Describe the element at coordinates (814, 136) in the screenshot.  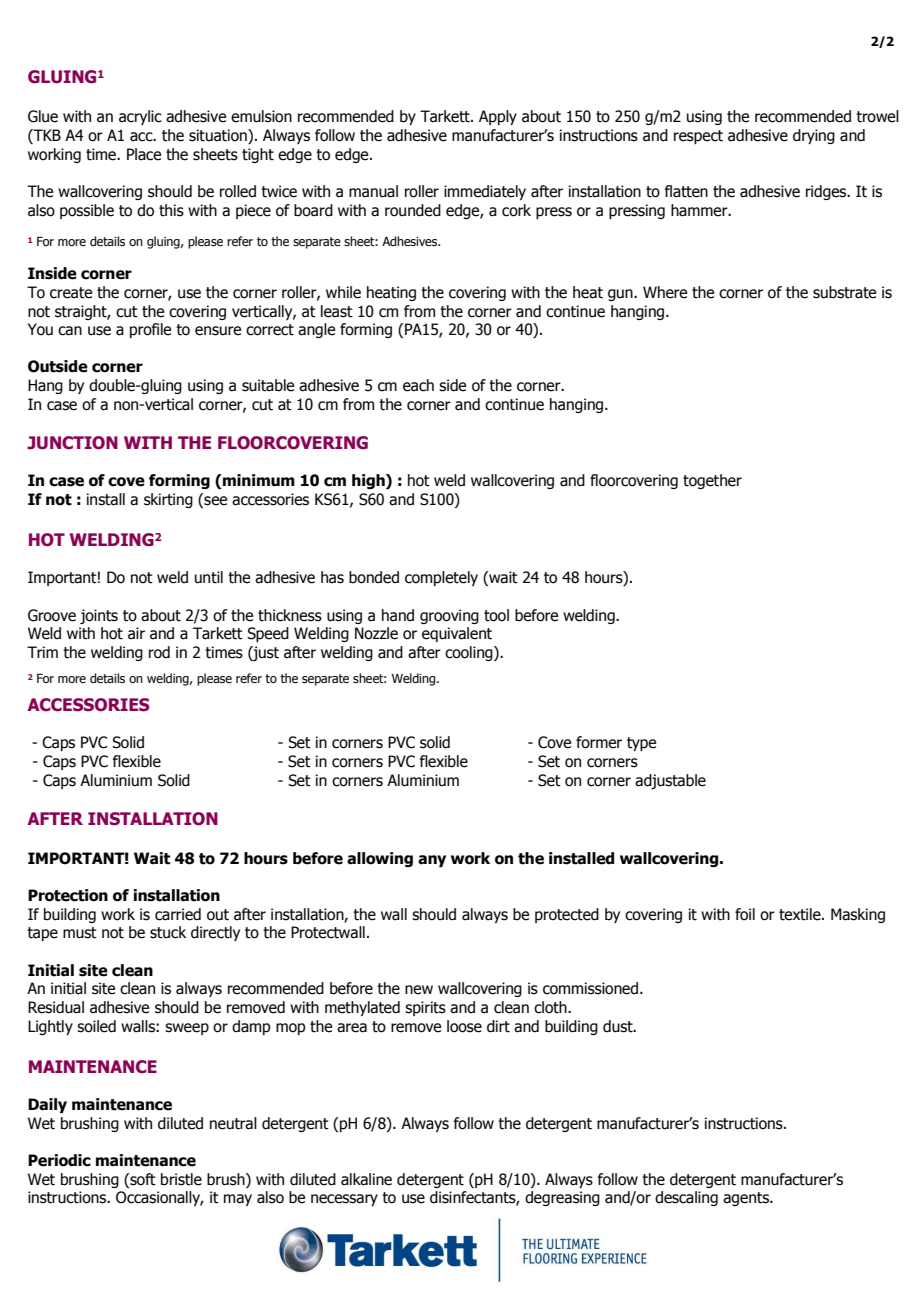
I see `drying` at that location.
